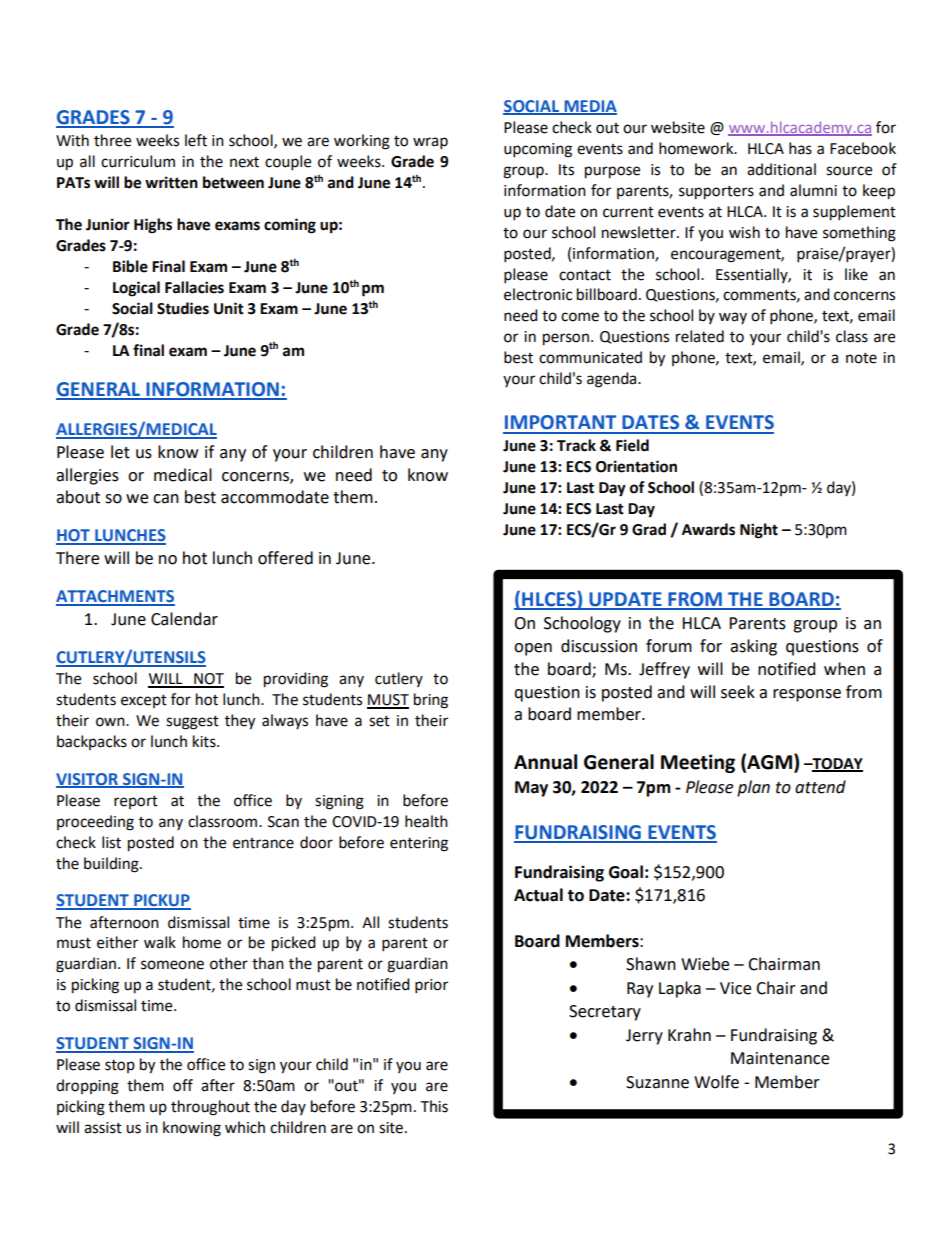 The image size is (952, 1233). I want to click on report, so click(136, 802).
